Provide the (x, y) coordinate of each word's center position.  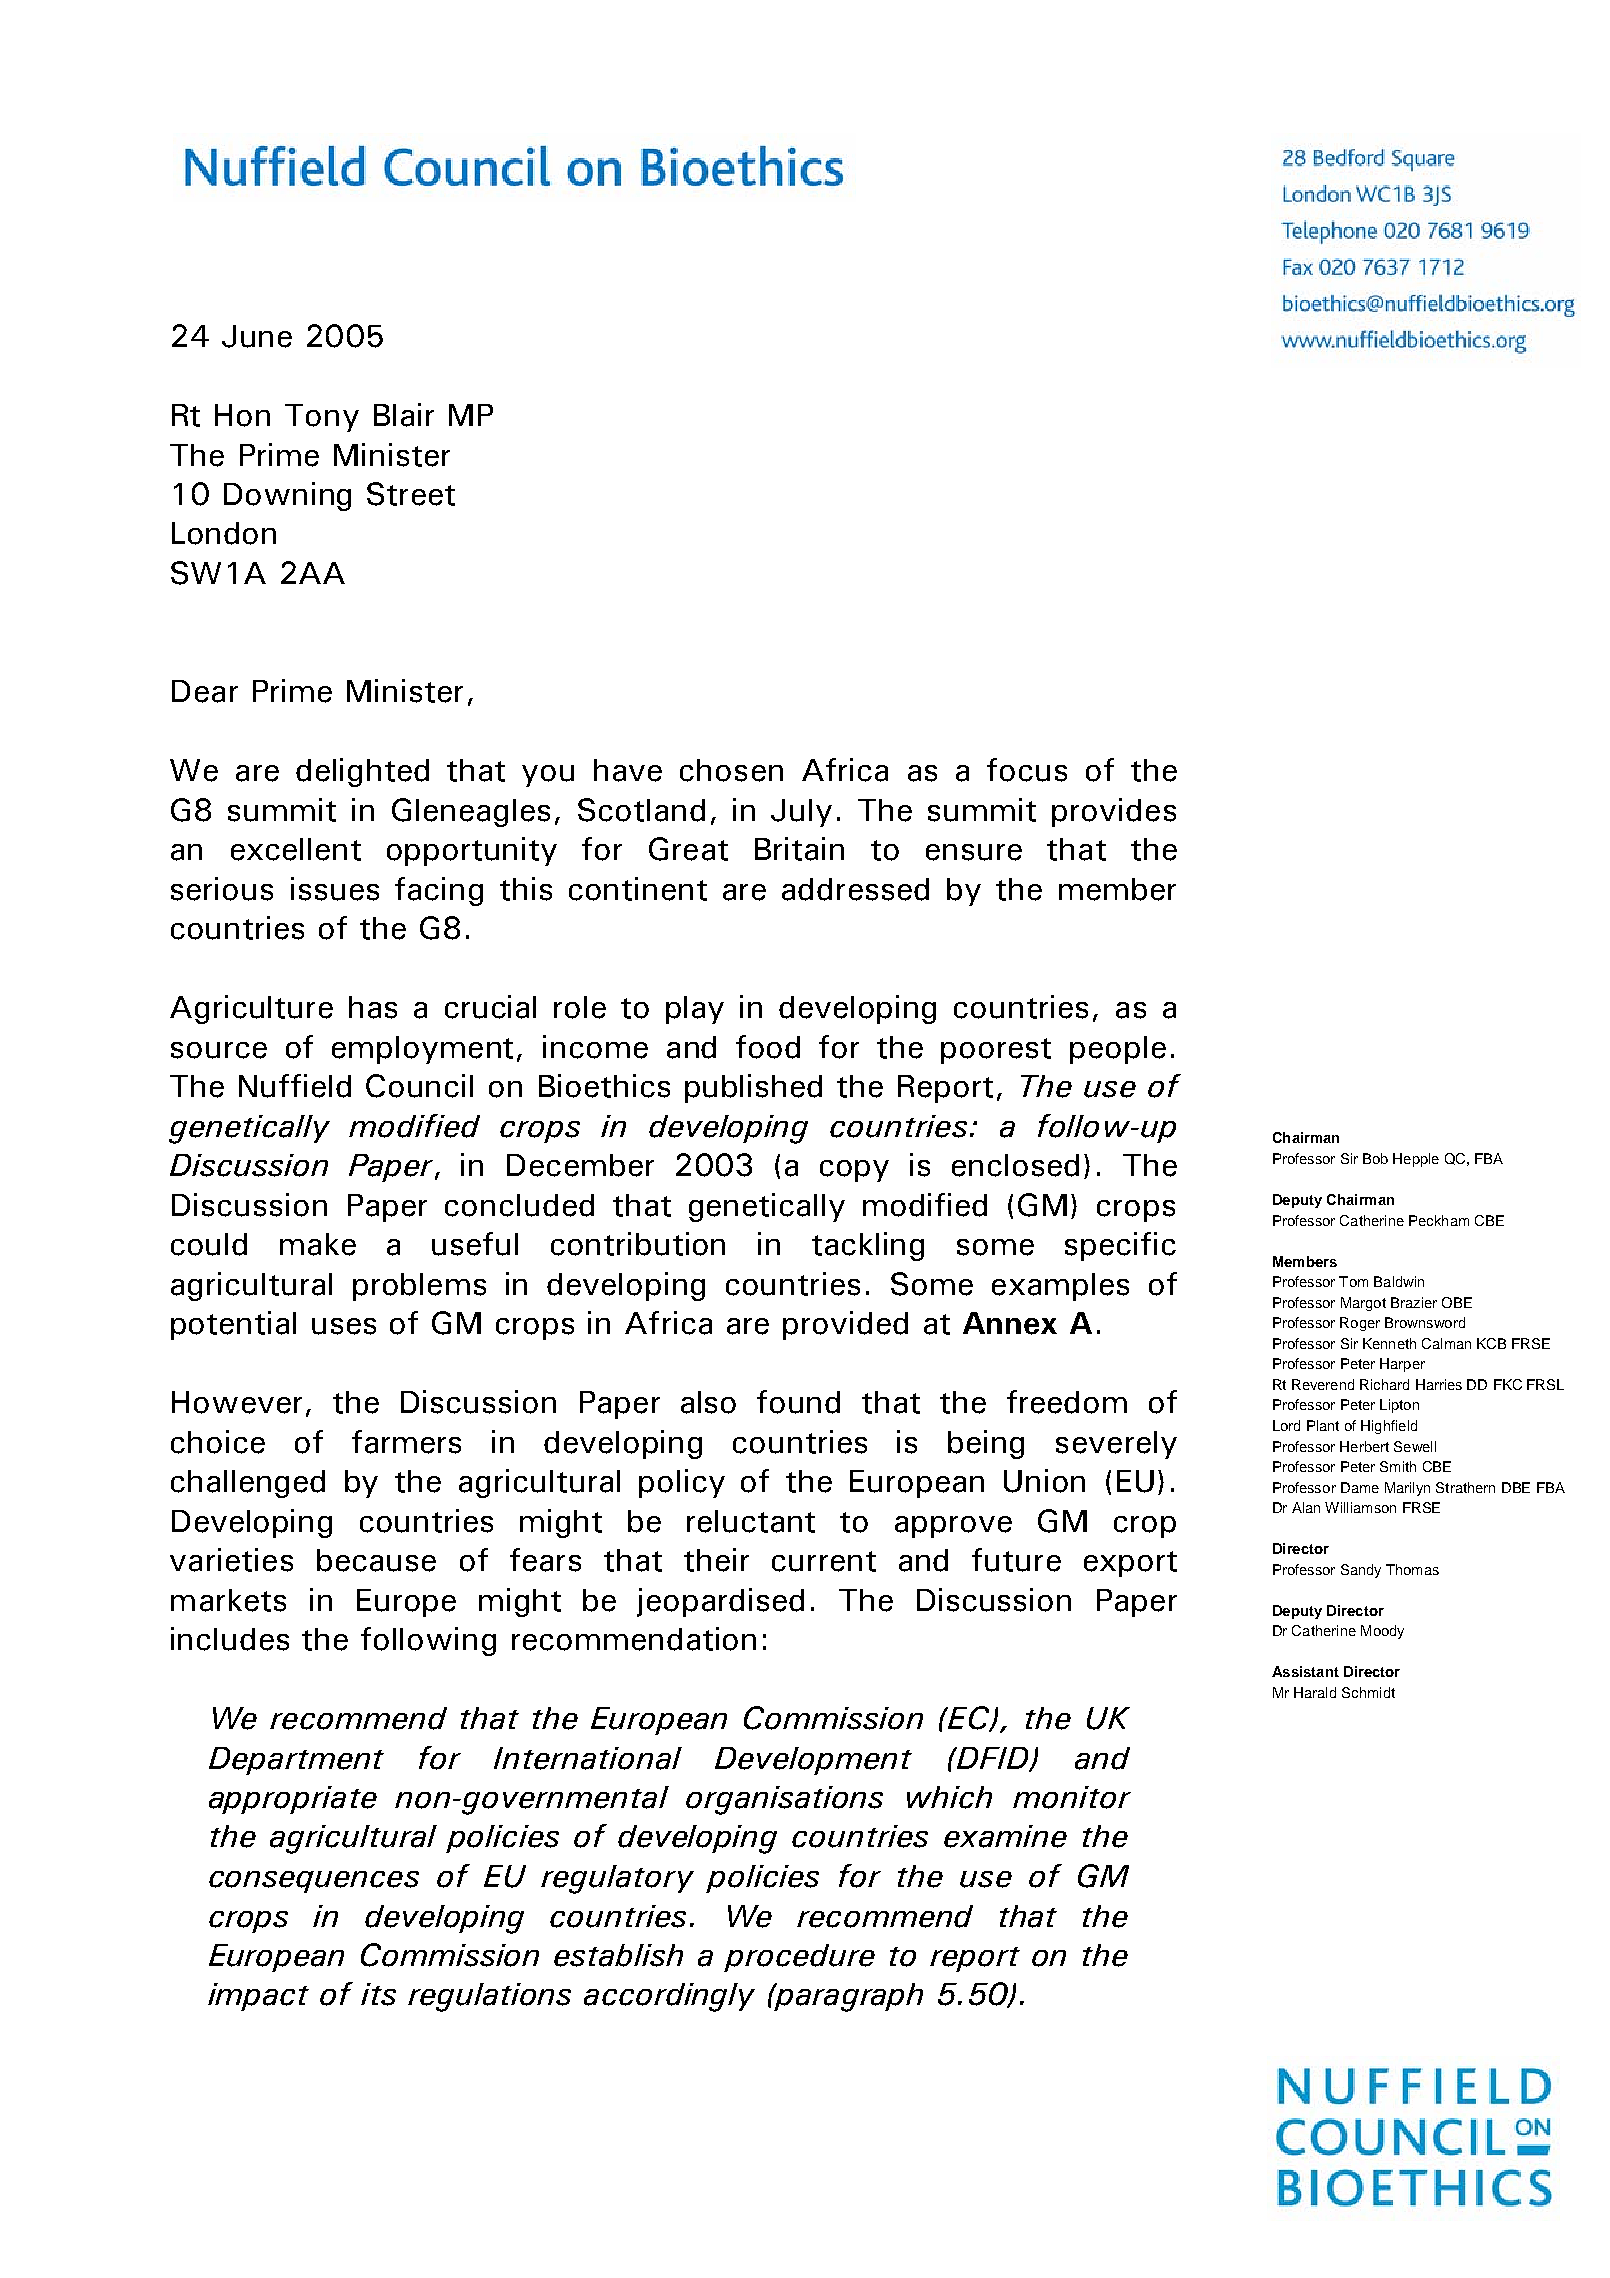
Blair (404, 415)
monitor (1072, 1797)
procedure (799, 1958)
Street (411, 494)
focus (1027, 770)
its (378, 1994)
